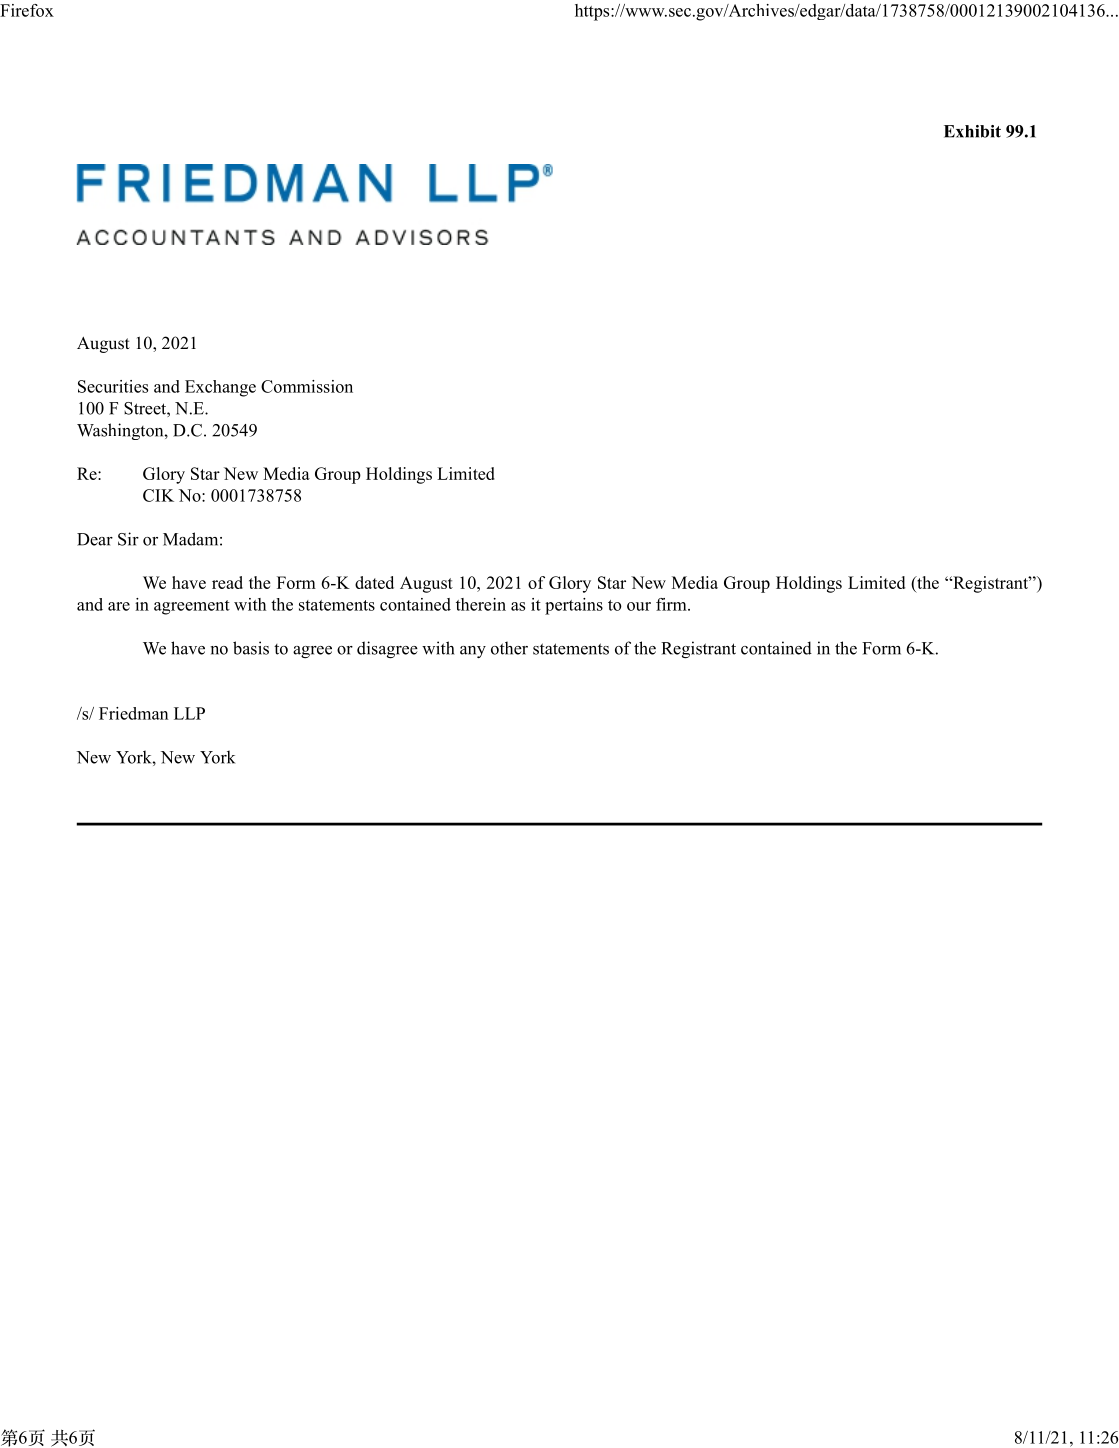 Image resolution: width=1119 pixels, height=1448 pixels. I want to click on CIK, so click(158, 495).
